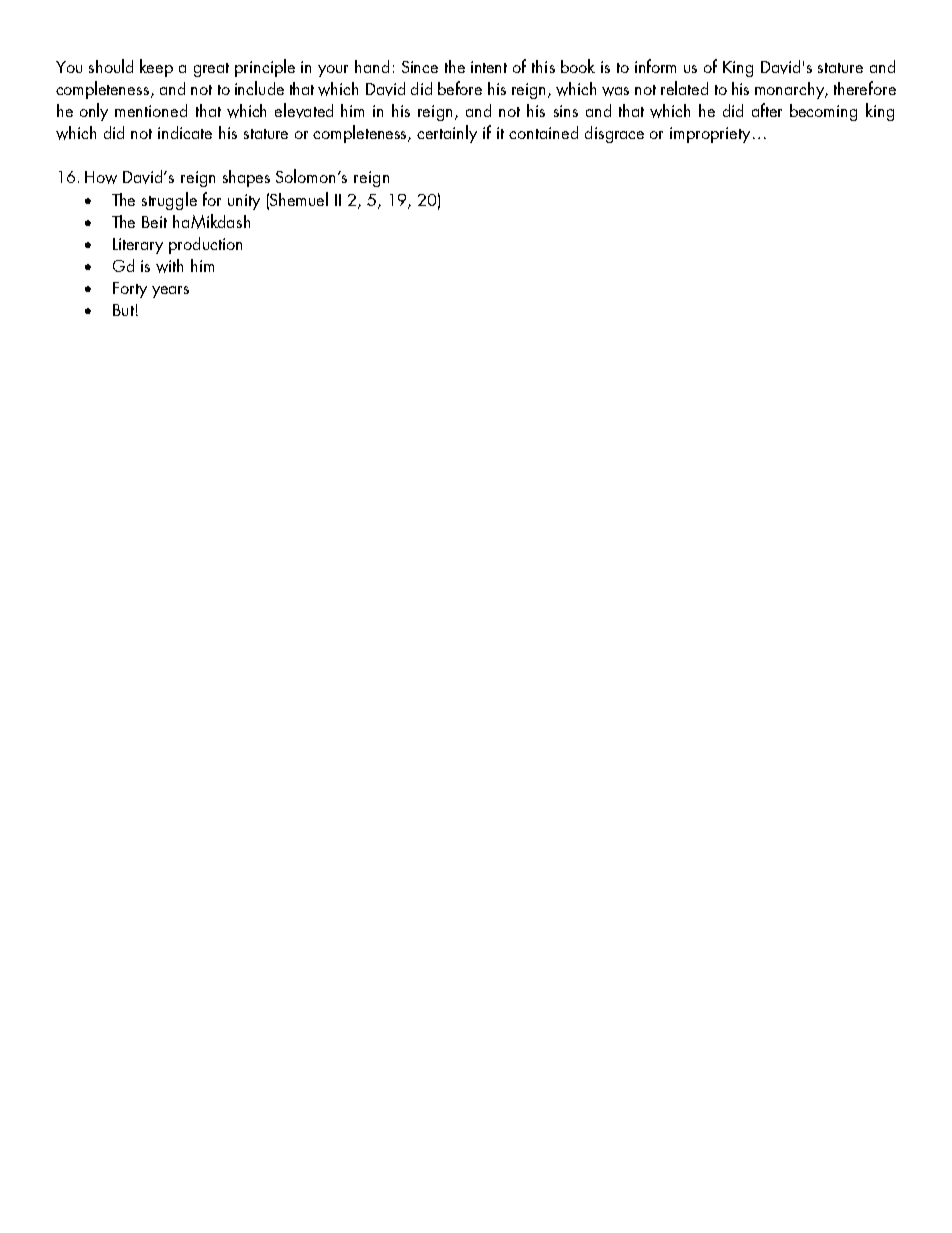 This page has height=1233, width=952. What do you see at coordinates (130, 290) in the page?
I see `Forty` at bounding box center [130, 290].
